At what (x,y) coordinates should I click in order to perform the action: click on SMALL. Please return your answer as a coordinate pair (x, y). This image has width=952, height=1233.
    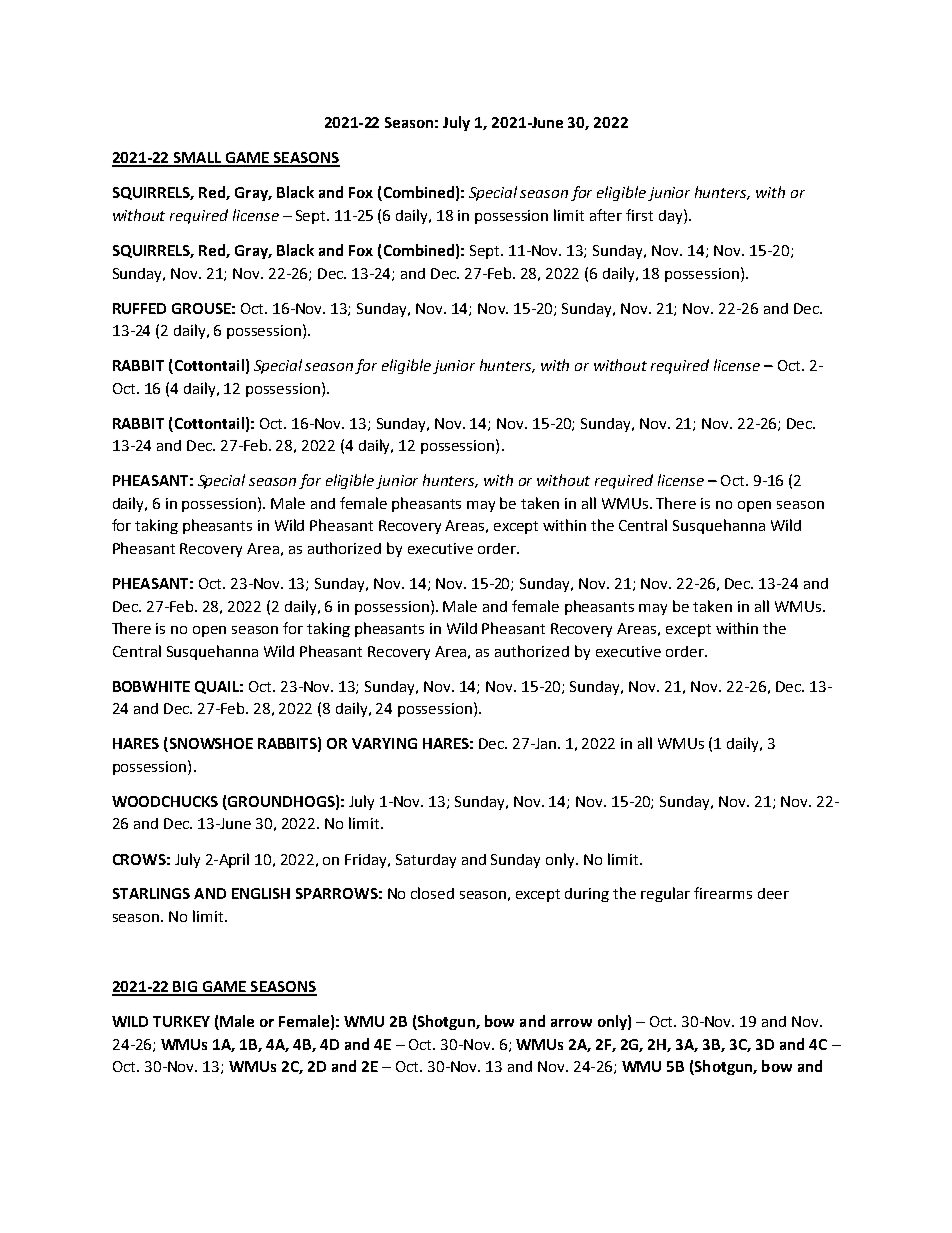
    Looking at the image, I should click on (197, 159).
